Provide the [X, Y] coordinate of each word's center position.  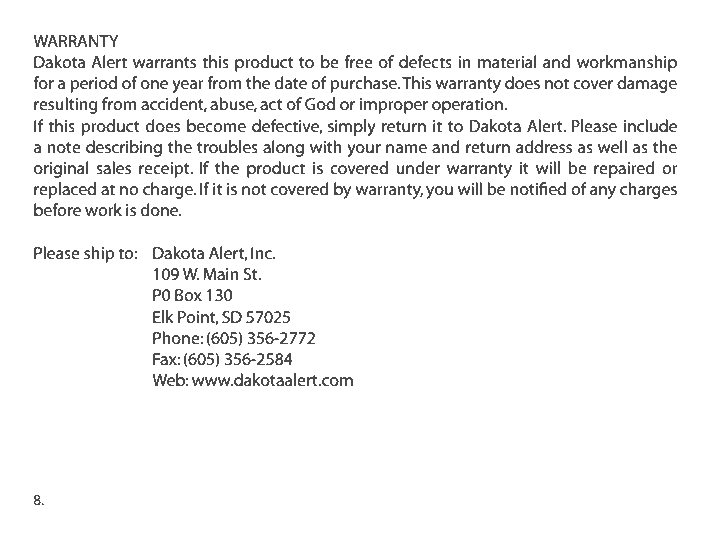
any [603, 192]
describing [124, 148]
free [358, 61]
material [507, 61]
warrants [164, 62]
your [364, 150]
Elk [163, 316]
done [161, 209]
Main [221, 274]
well [612, 146]
